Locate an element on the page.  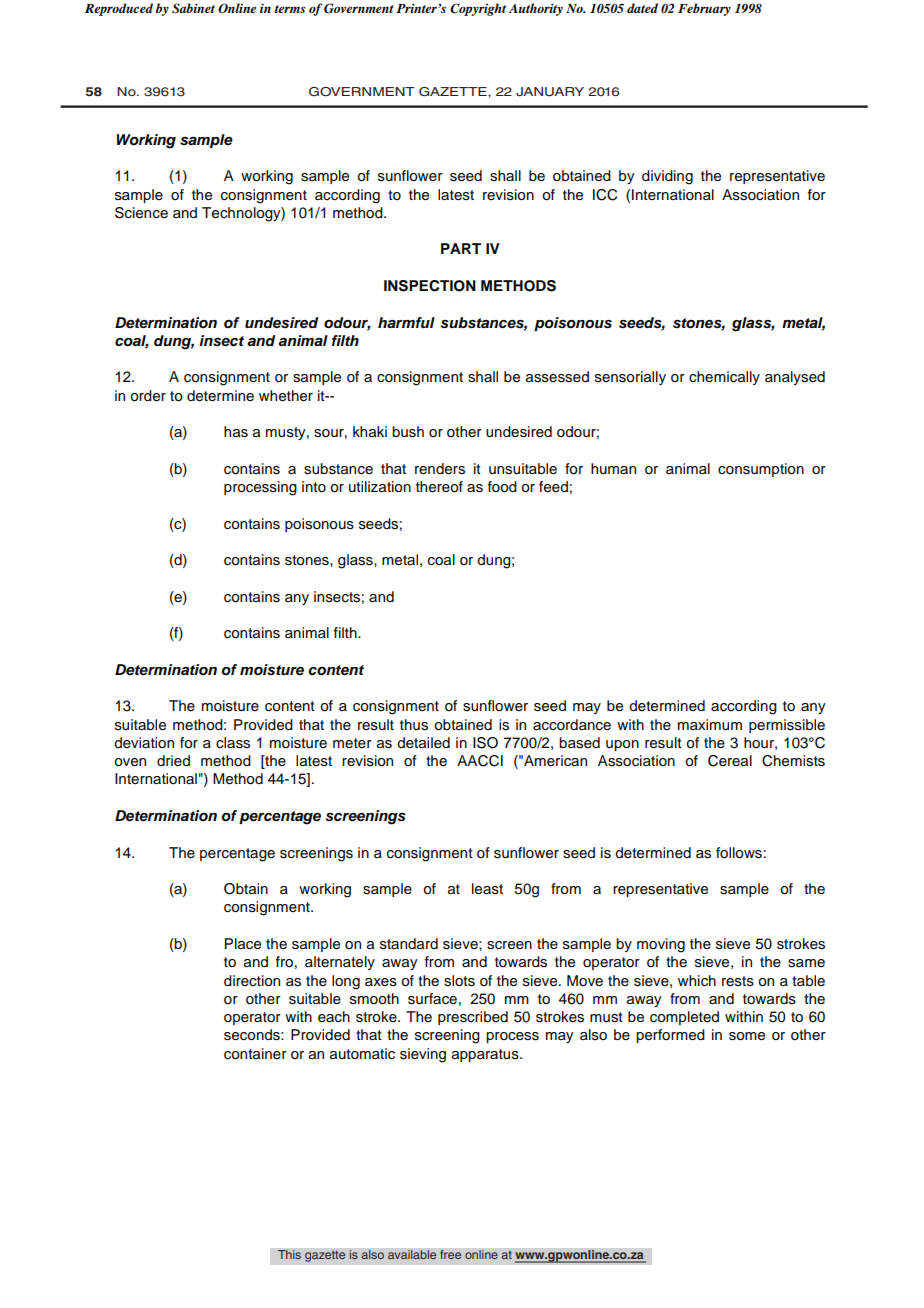
least is located at coordinates (487, 889).
